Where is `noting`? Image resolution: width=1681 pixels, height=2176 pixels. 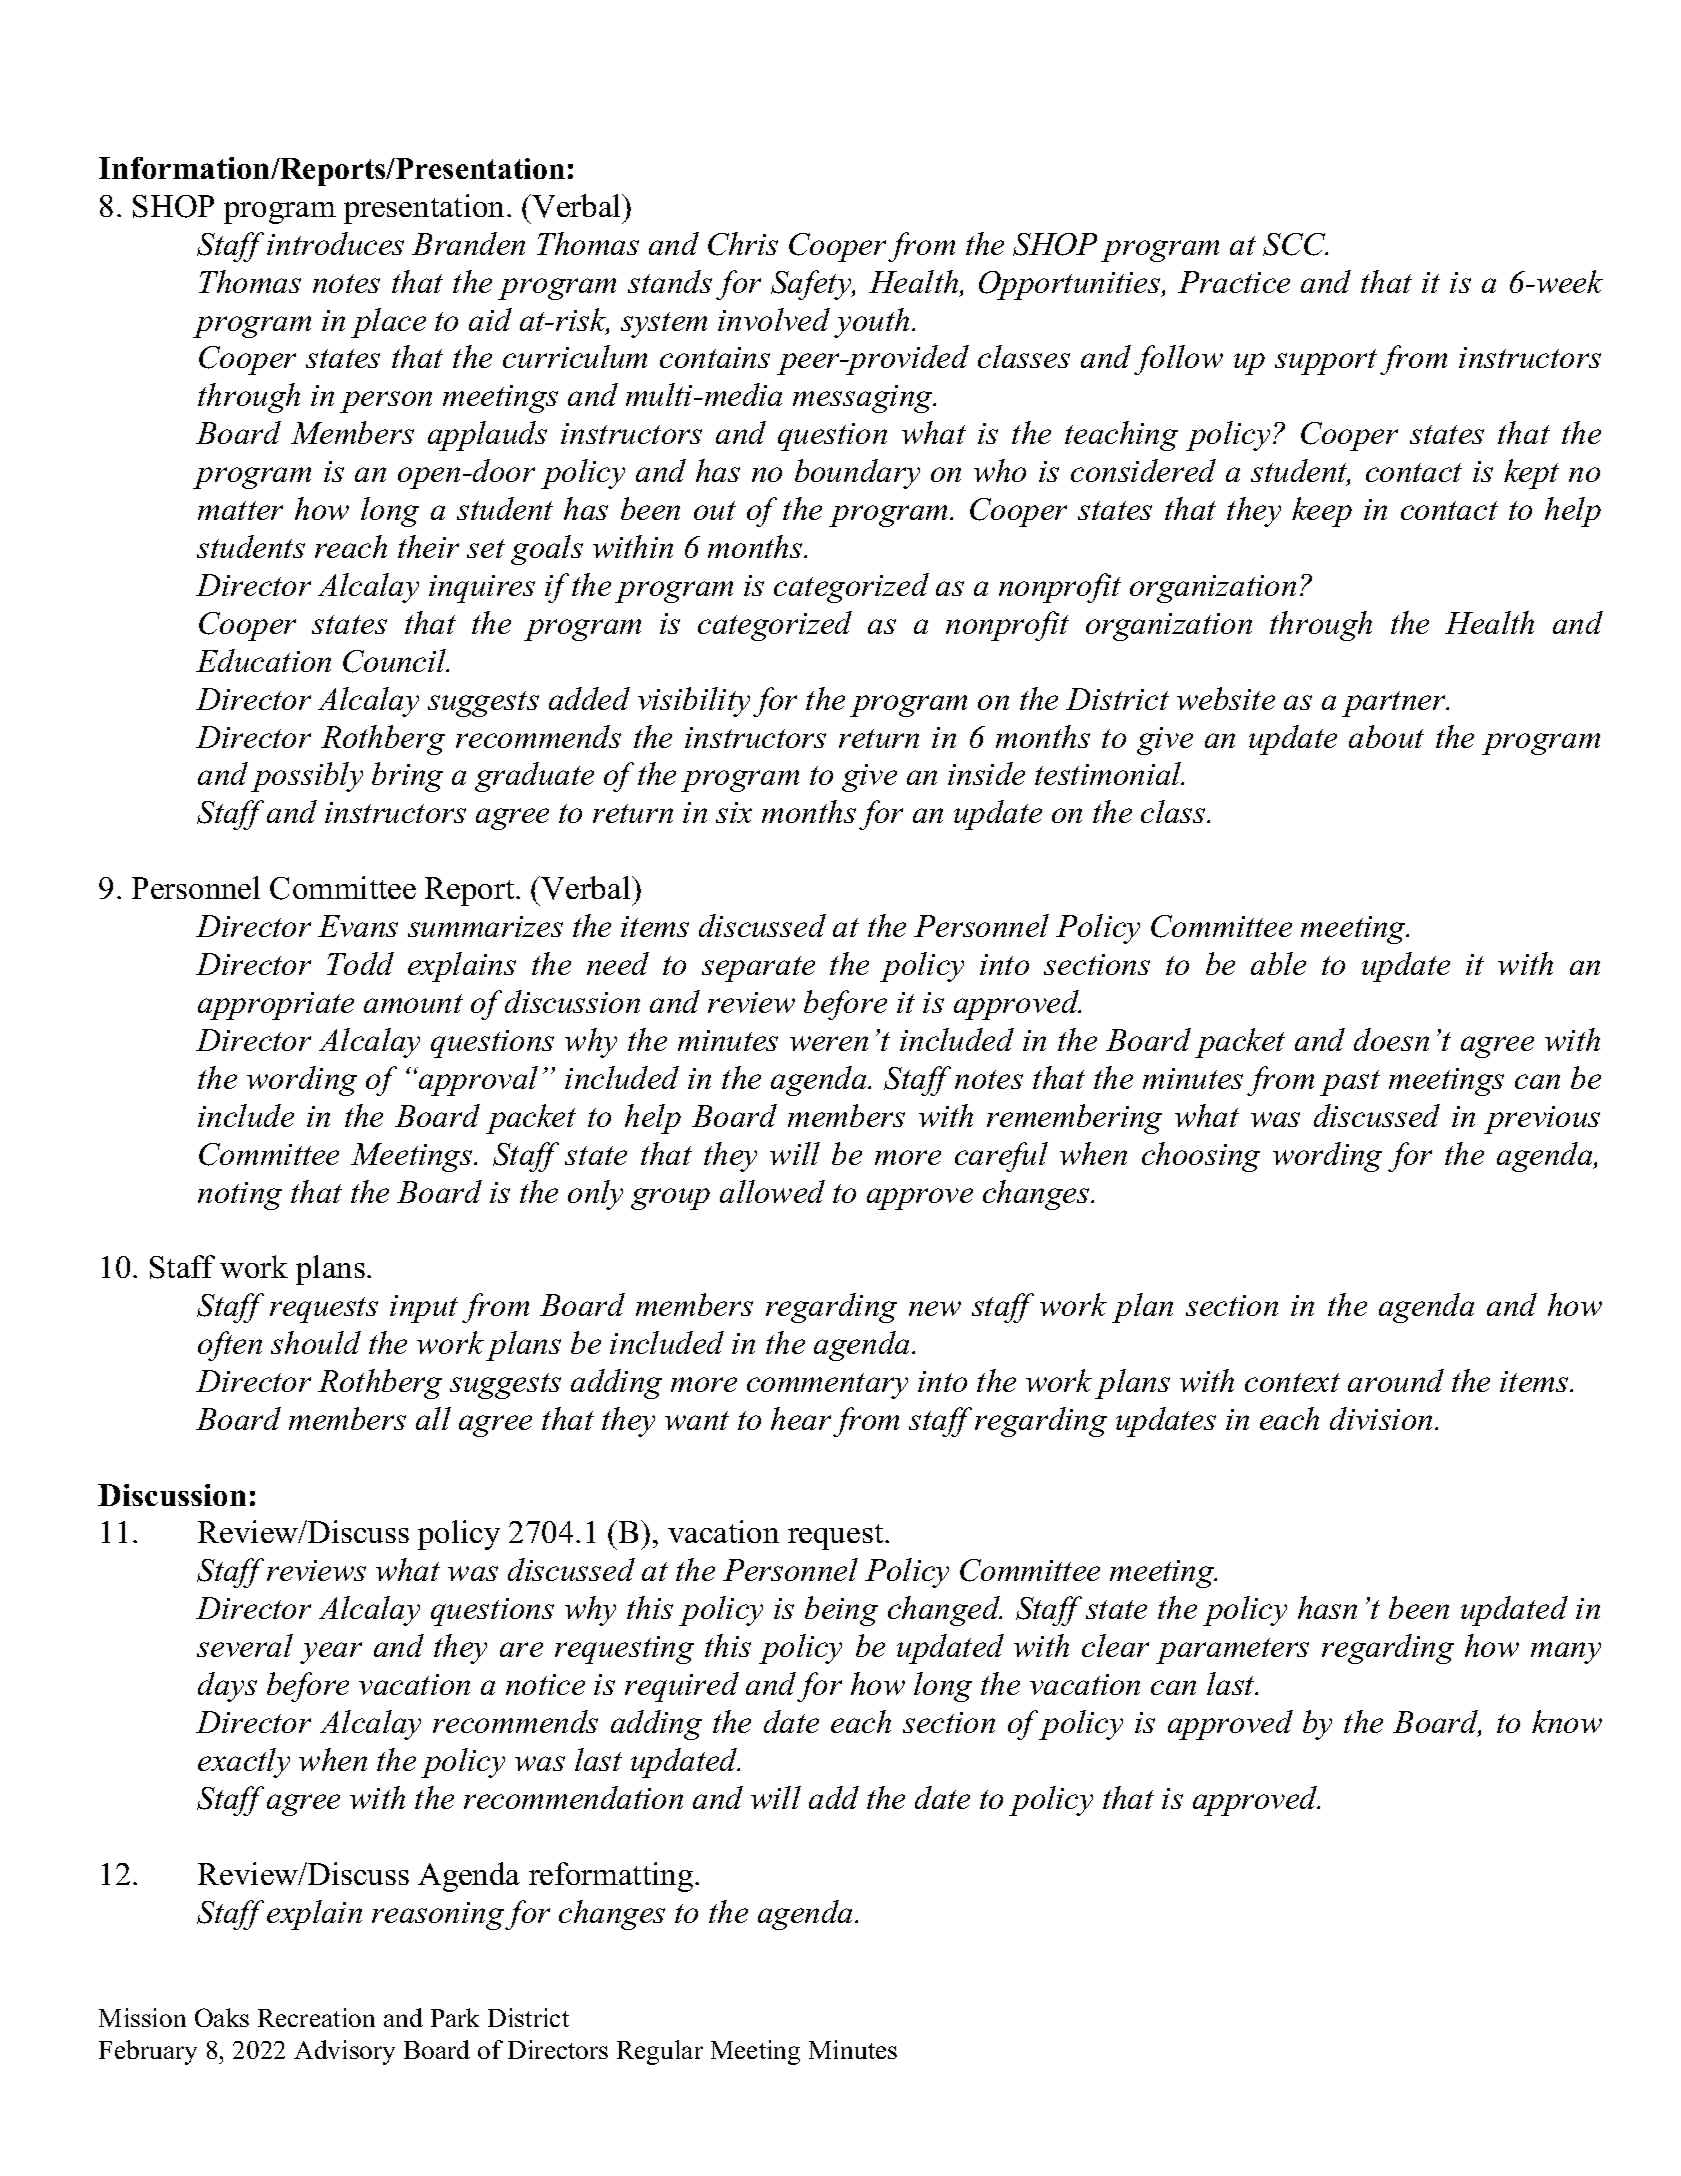 noting is located at coordinates (240, 1196).
